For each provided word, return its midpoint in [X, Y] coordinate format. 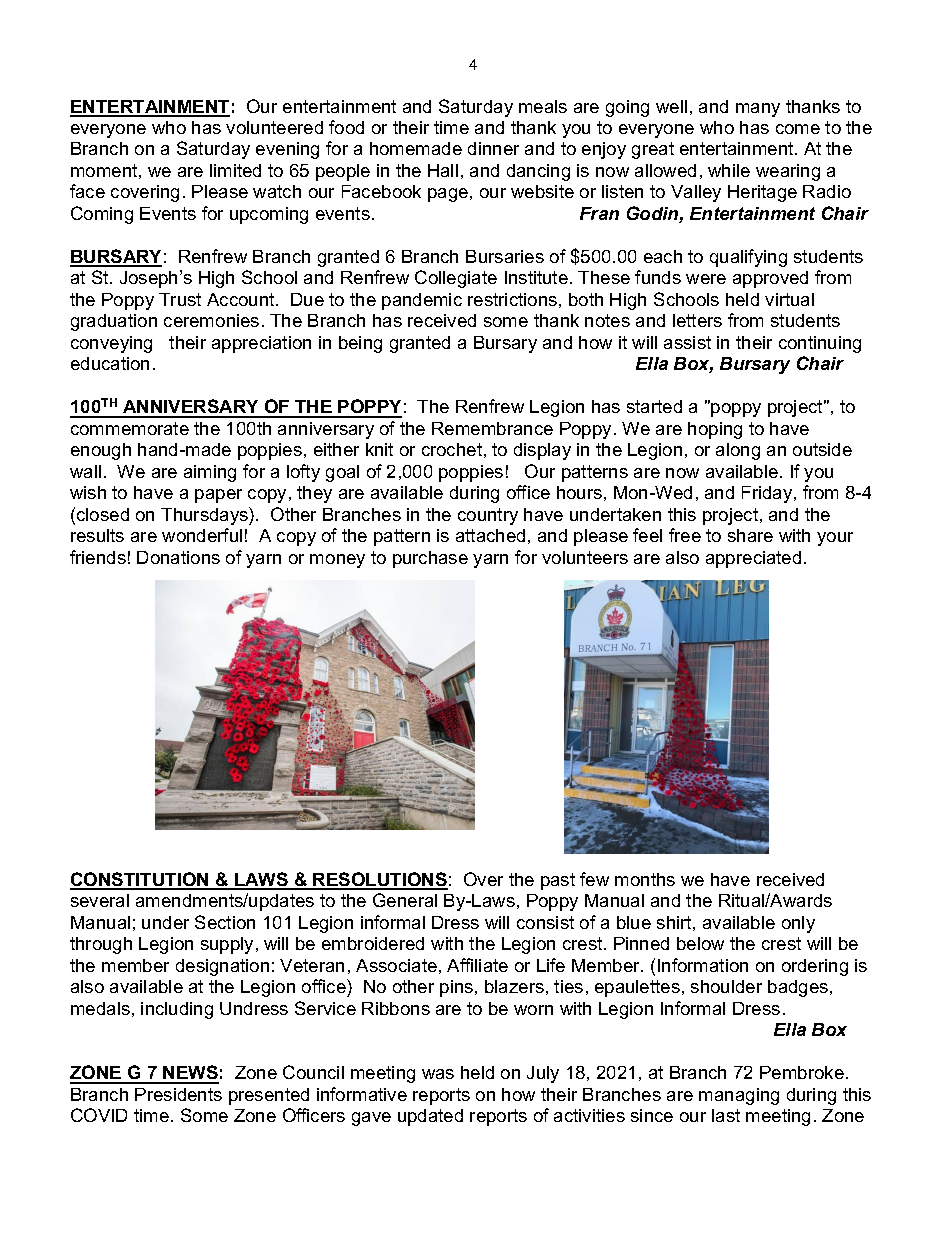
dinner [493, 148]
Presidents [178, 1094]
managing [739, 1096]
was [438, 1074]
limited [235, 170]
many [758, 110]
